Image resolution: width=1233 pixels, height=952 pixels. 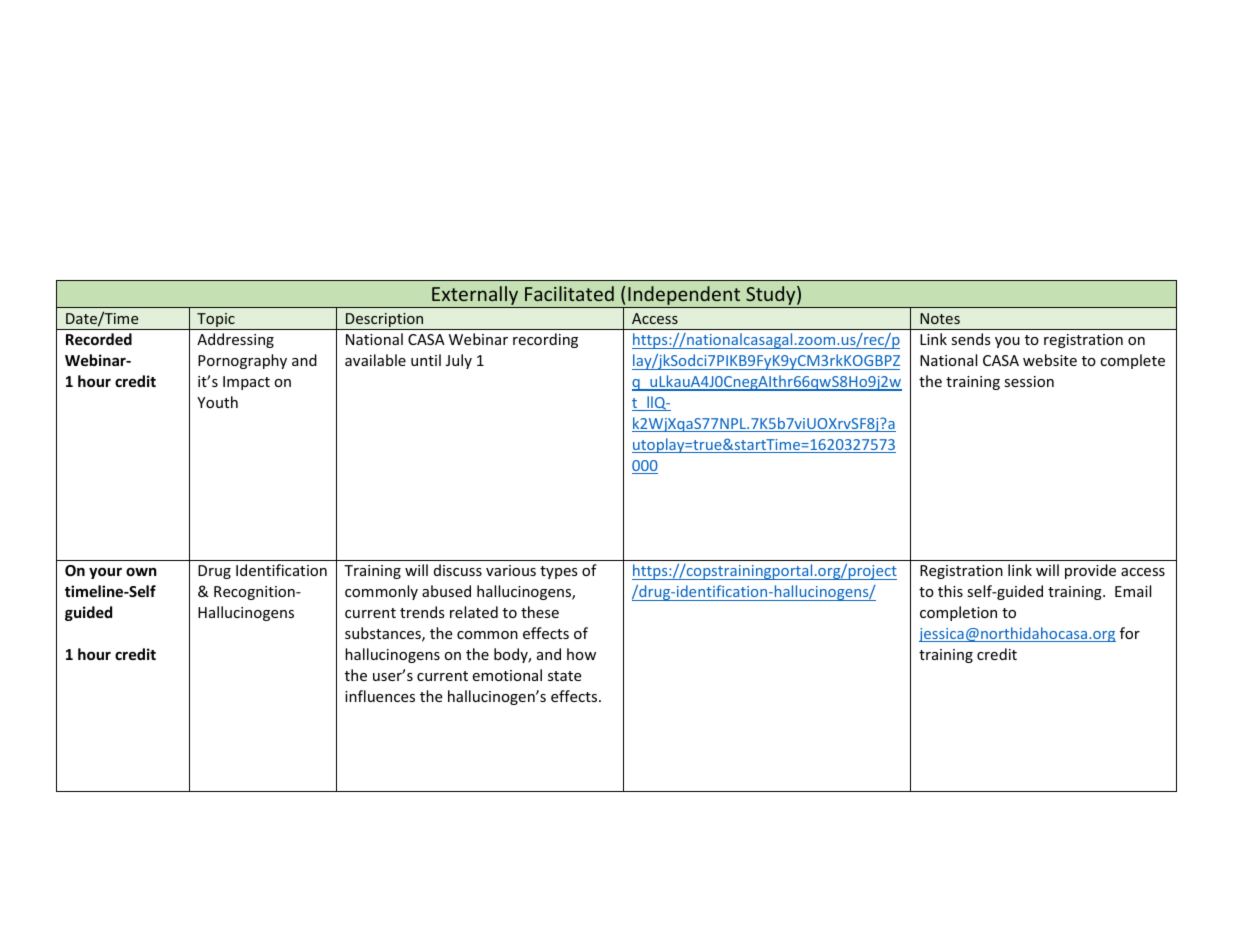 I want to click on this, so click(x=950, y=591).
